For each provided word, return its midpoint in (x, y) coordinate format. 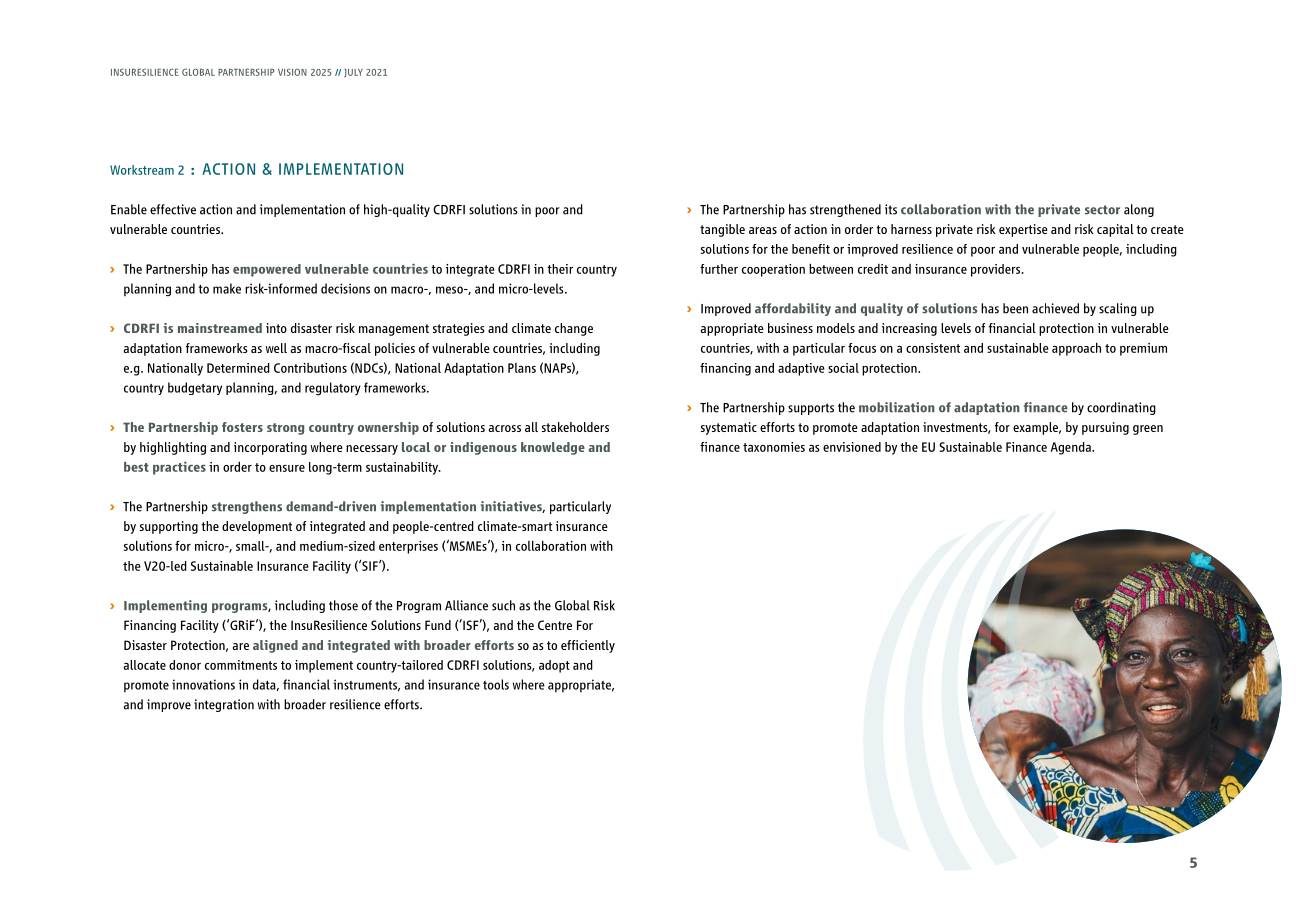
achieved (1055, 308)
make (227, 288)
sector (1102, 210)
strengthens (247, 507)
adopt (554, 666)
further (719, 269)
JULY (353, 73)
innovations (203, 684)
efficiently (588, 646)
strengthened (845, 210)
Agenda (1072, 448)
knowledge (553, 448)
